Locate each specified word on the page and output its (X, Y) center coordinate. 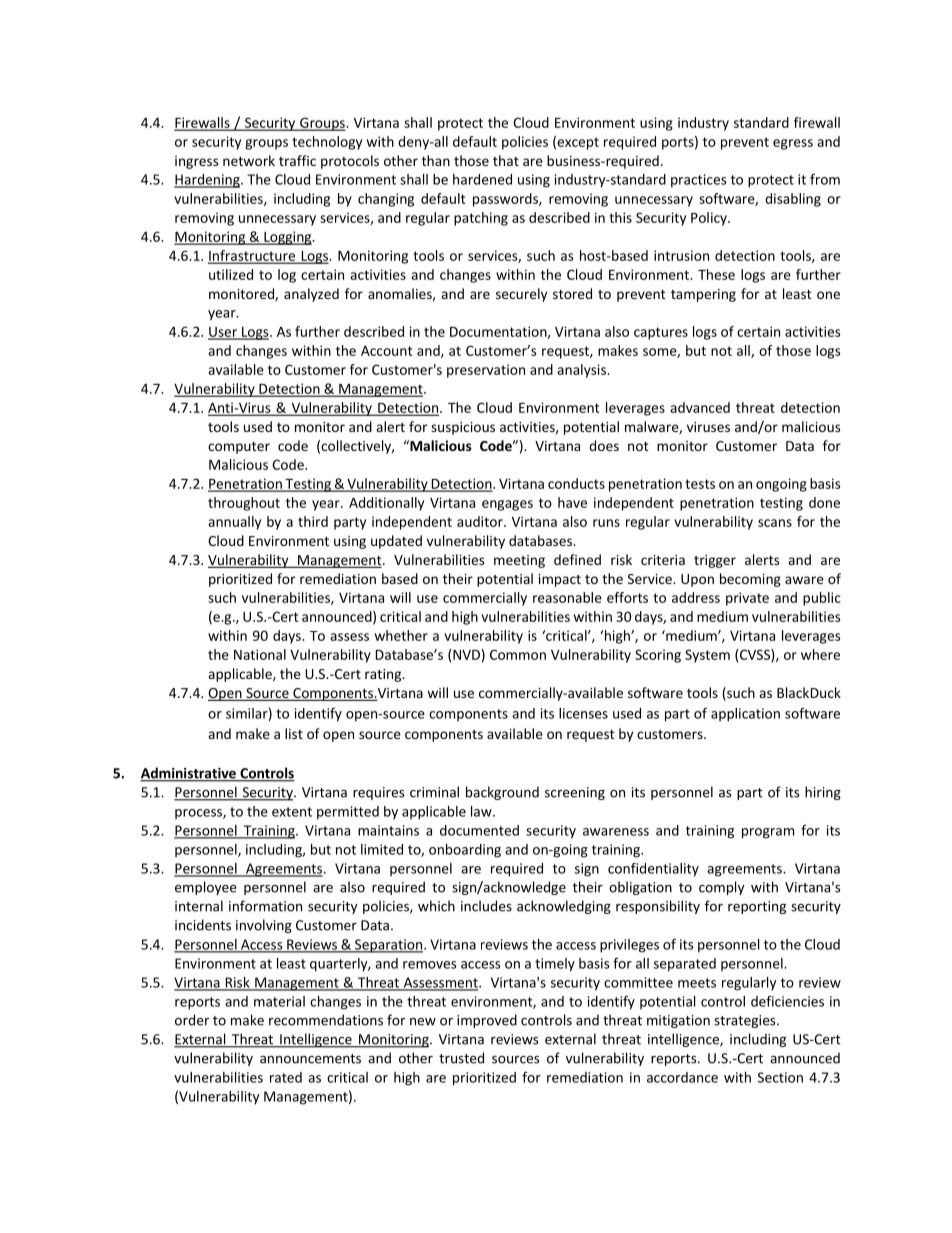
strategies (746, 1021)
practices (699, 181)
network (249, 160)
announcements (310, 1059)
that (506, 160)
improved (487, 1021)
